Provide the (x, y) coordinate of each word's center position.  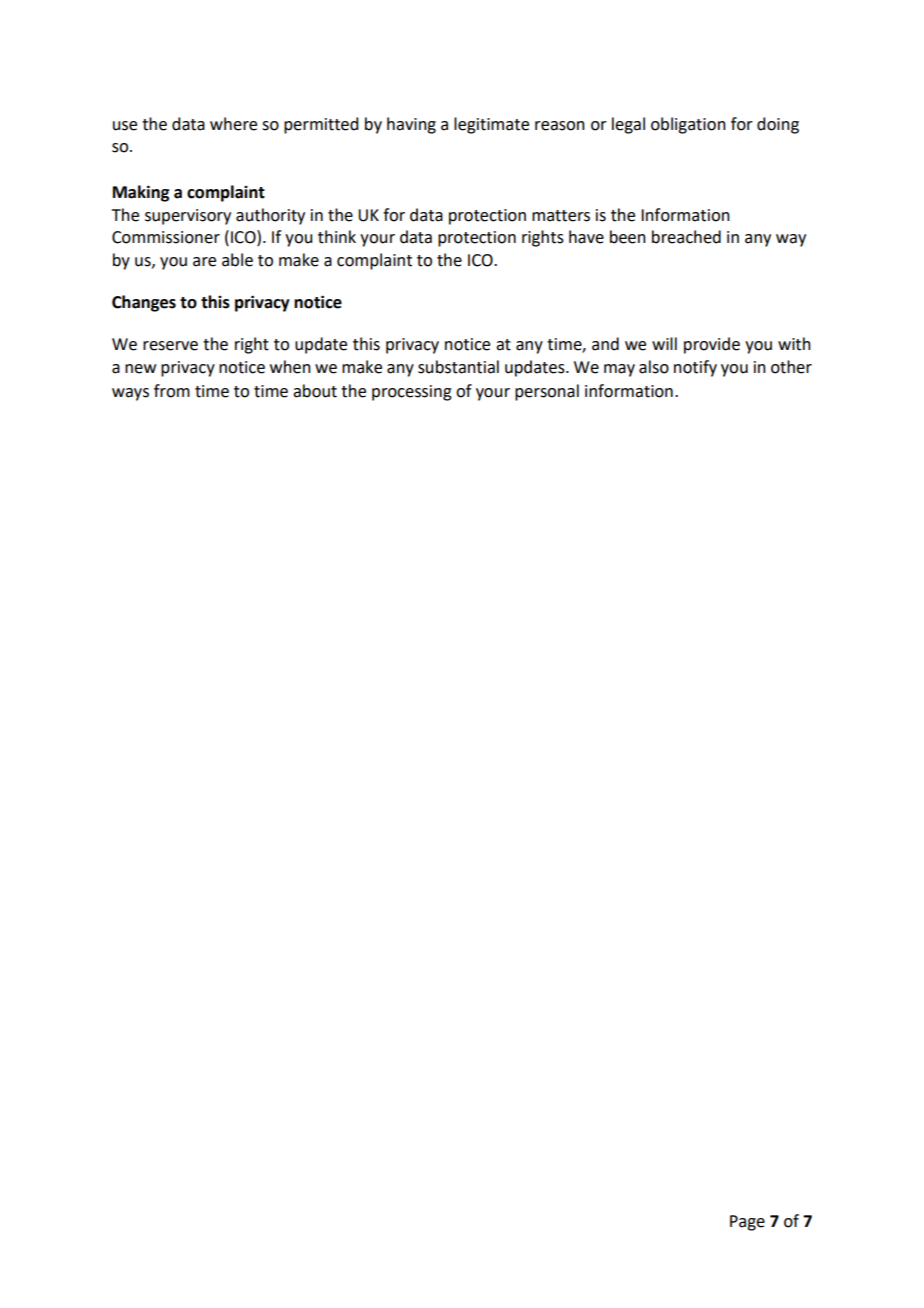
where (233, 124)
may (619, 370)
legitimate (491, 125)
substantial (458, 367)
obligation (688, 125)
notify (695, 368)
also (654, 367)
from (172, 391)
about (315, 391)
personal (547, 392)
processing (412, 393)
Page (747, 1223)
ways (130, 394)
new (140, 369)
